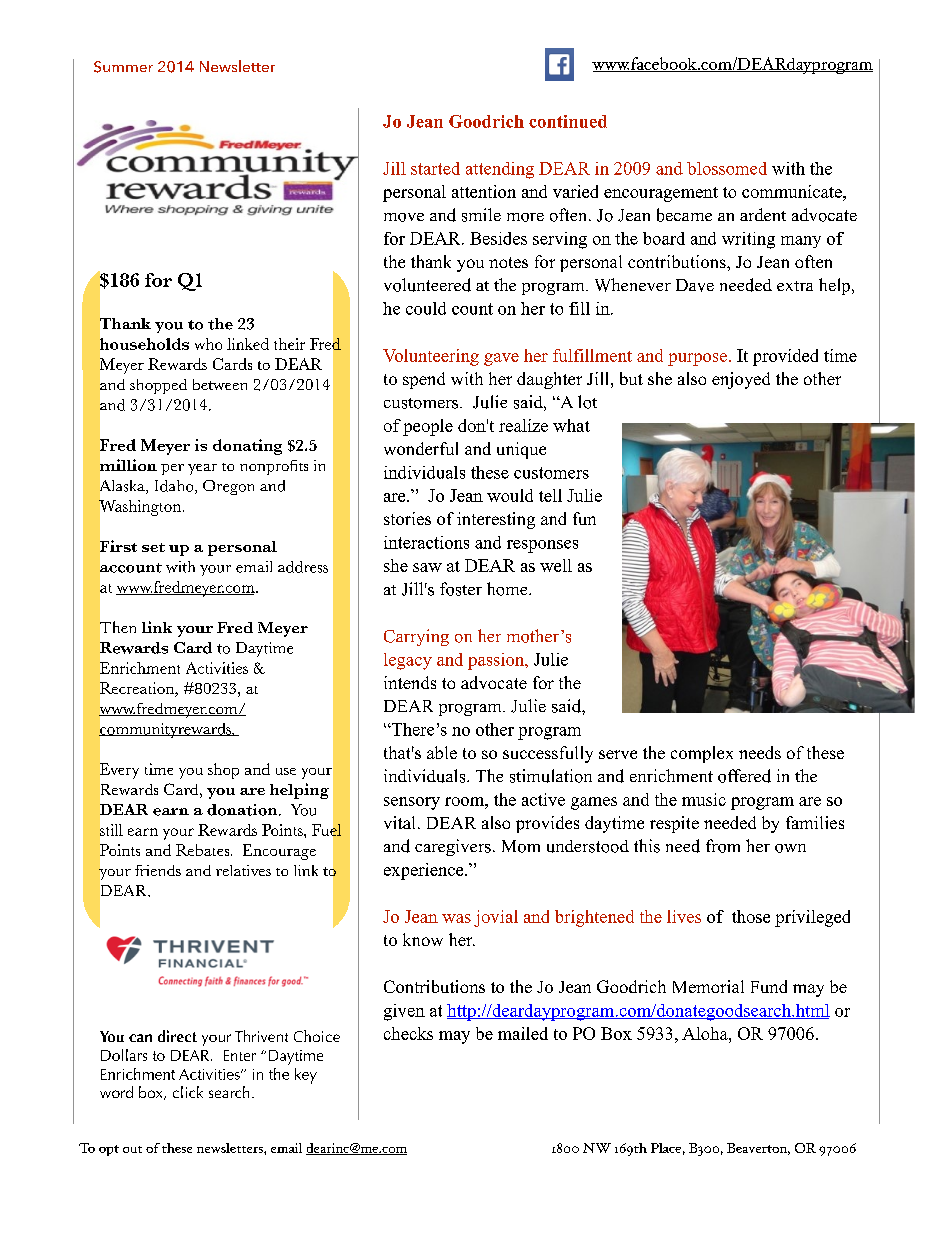 The height and width of the image is (1233, 952). Describe the element at coordinates (408, 1033) in the image. I see `checks` at that location.
